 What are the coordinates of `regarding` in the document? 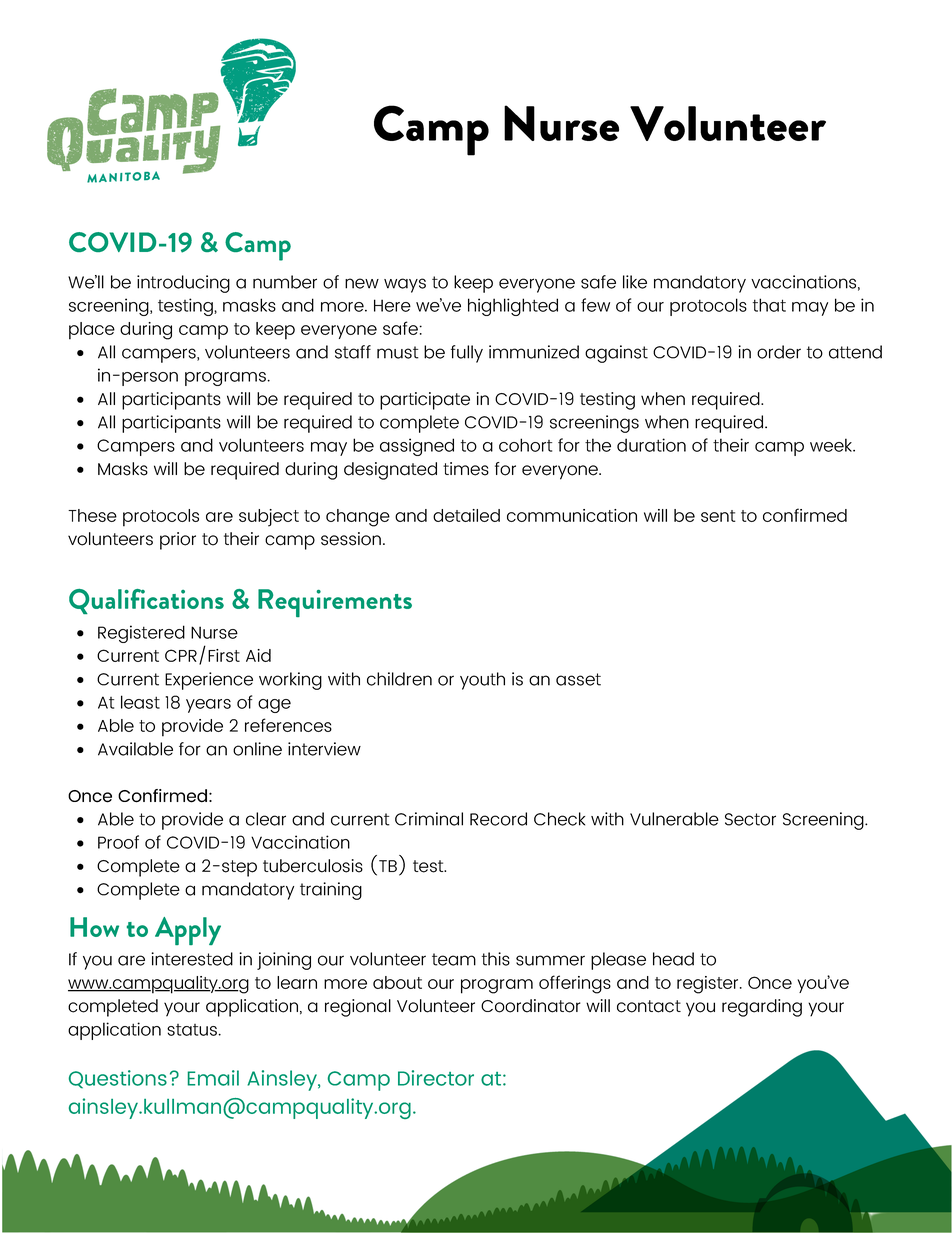 It's located at (762, 1008).
